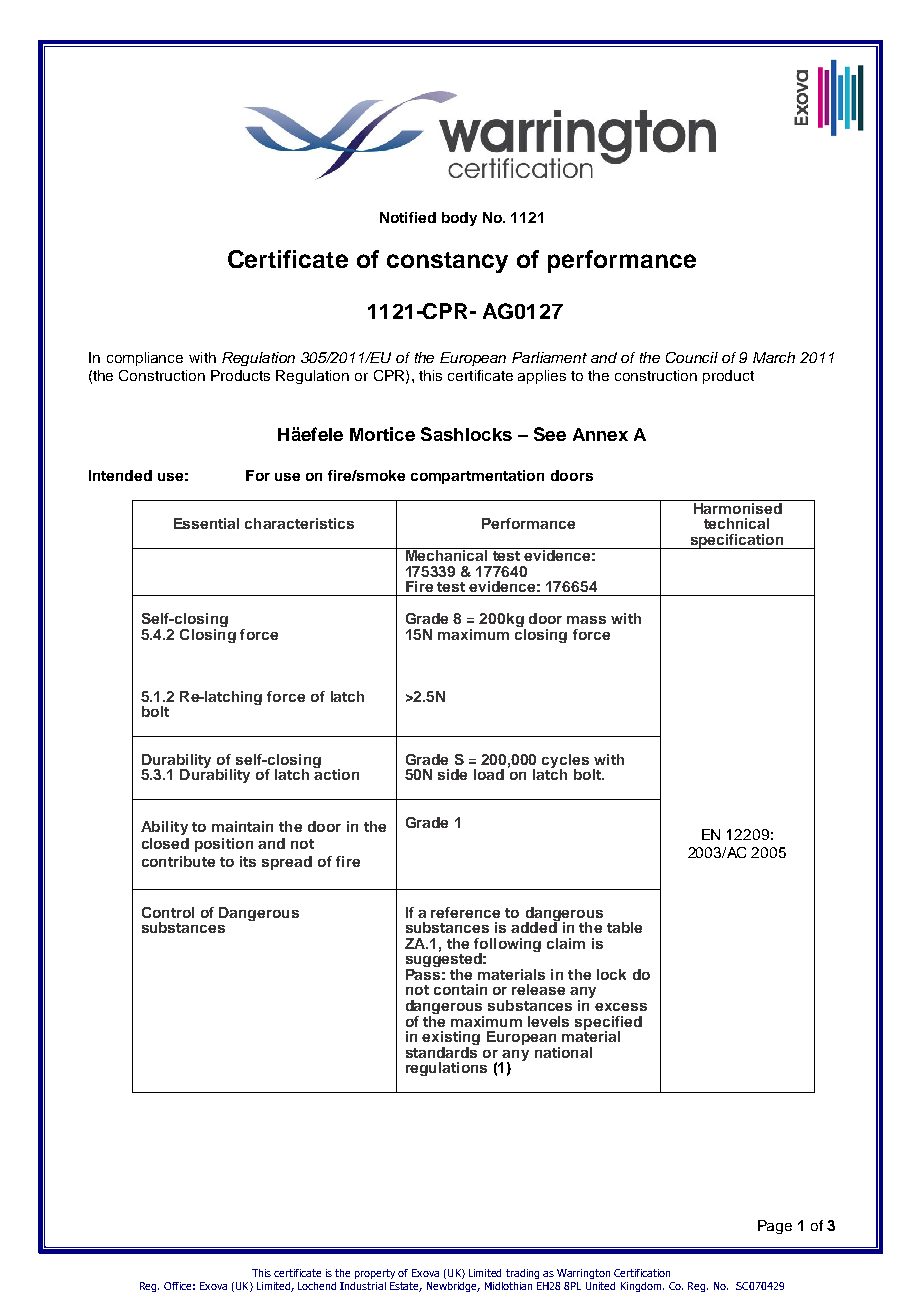  I want to click on Harmonised, so click(737, 507).
